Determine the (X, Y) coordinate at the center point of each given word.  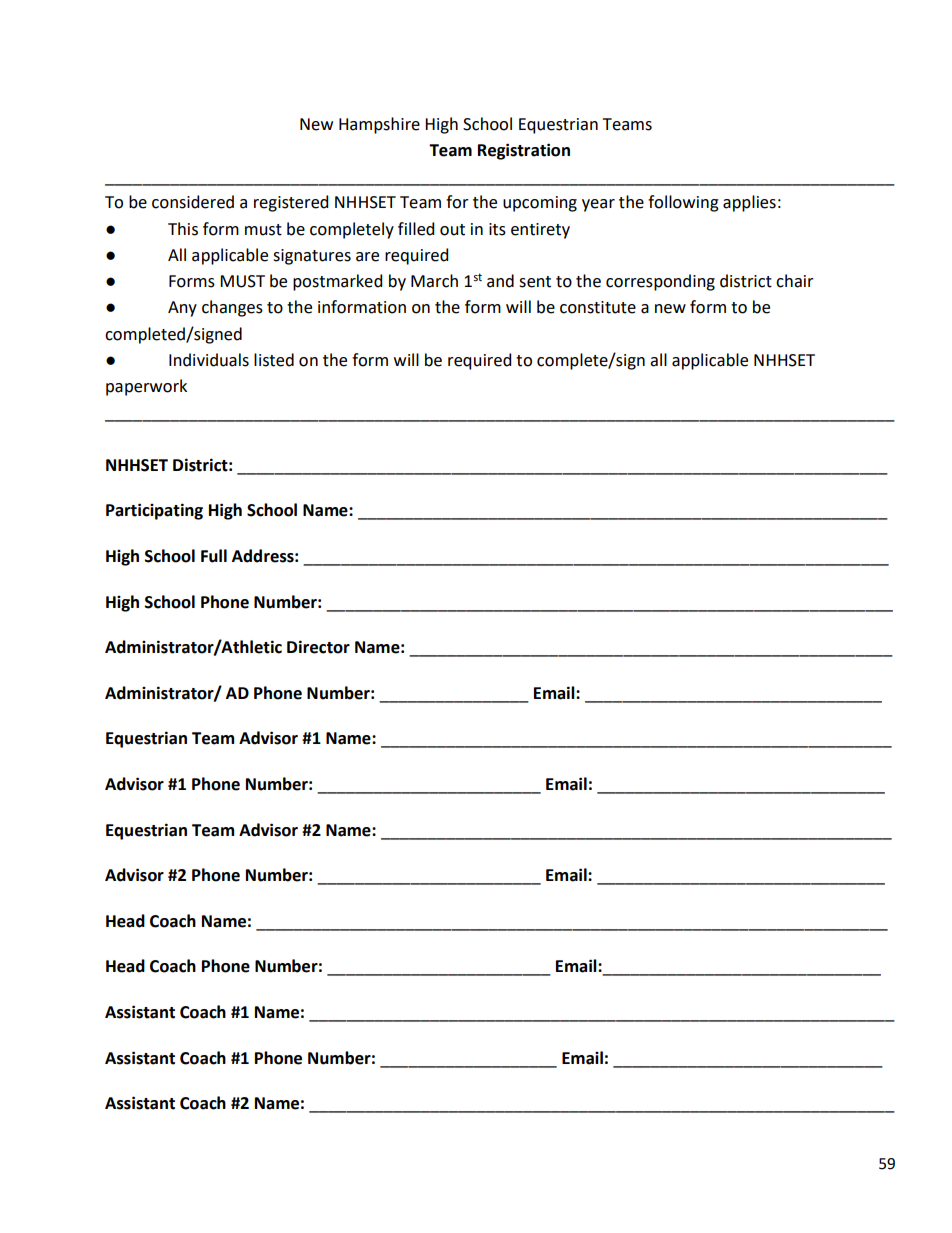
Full (214, 556)
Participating (154, 511)
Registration (524, 151)
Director (318, 647)
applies (749, 203)
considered (193, 202)
